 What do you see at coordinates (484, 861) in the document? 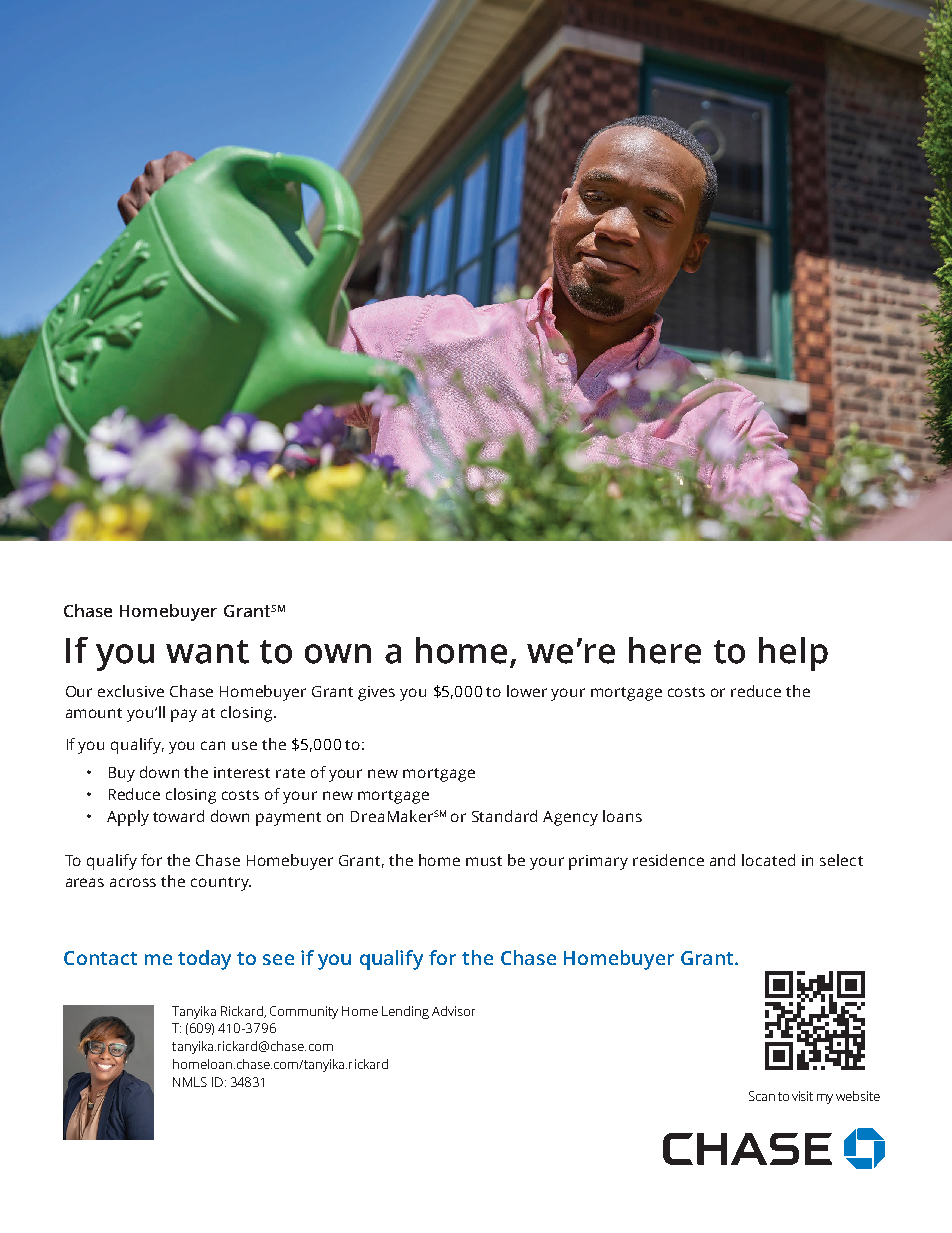
I see `must` at bounding box center [484, 861].
